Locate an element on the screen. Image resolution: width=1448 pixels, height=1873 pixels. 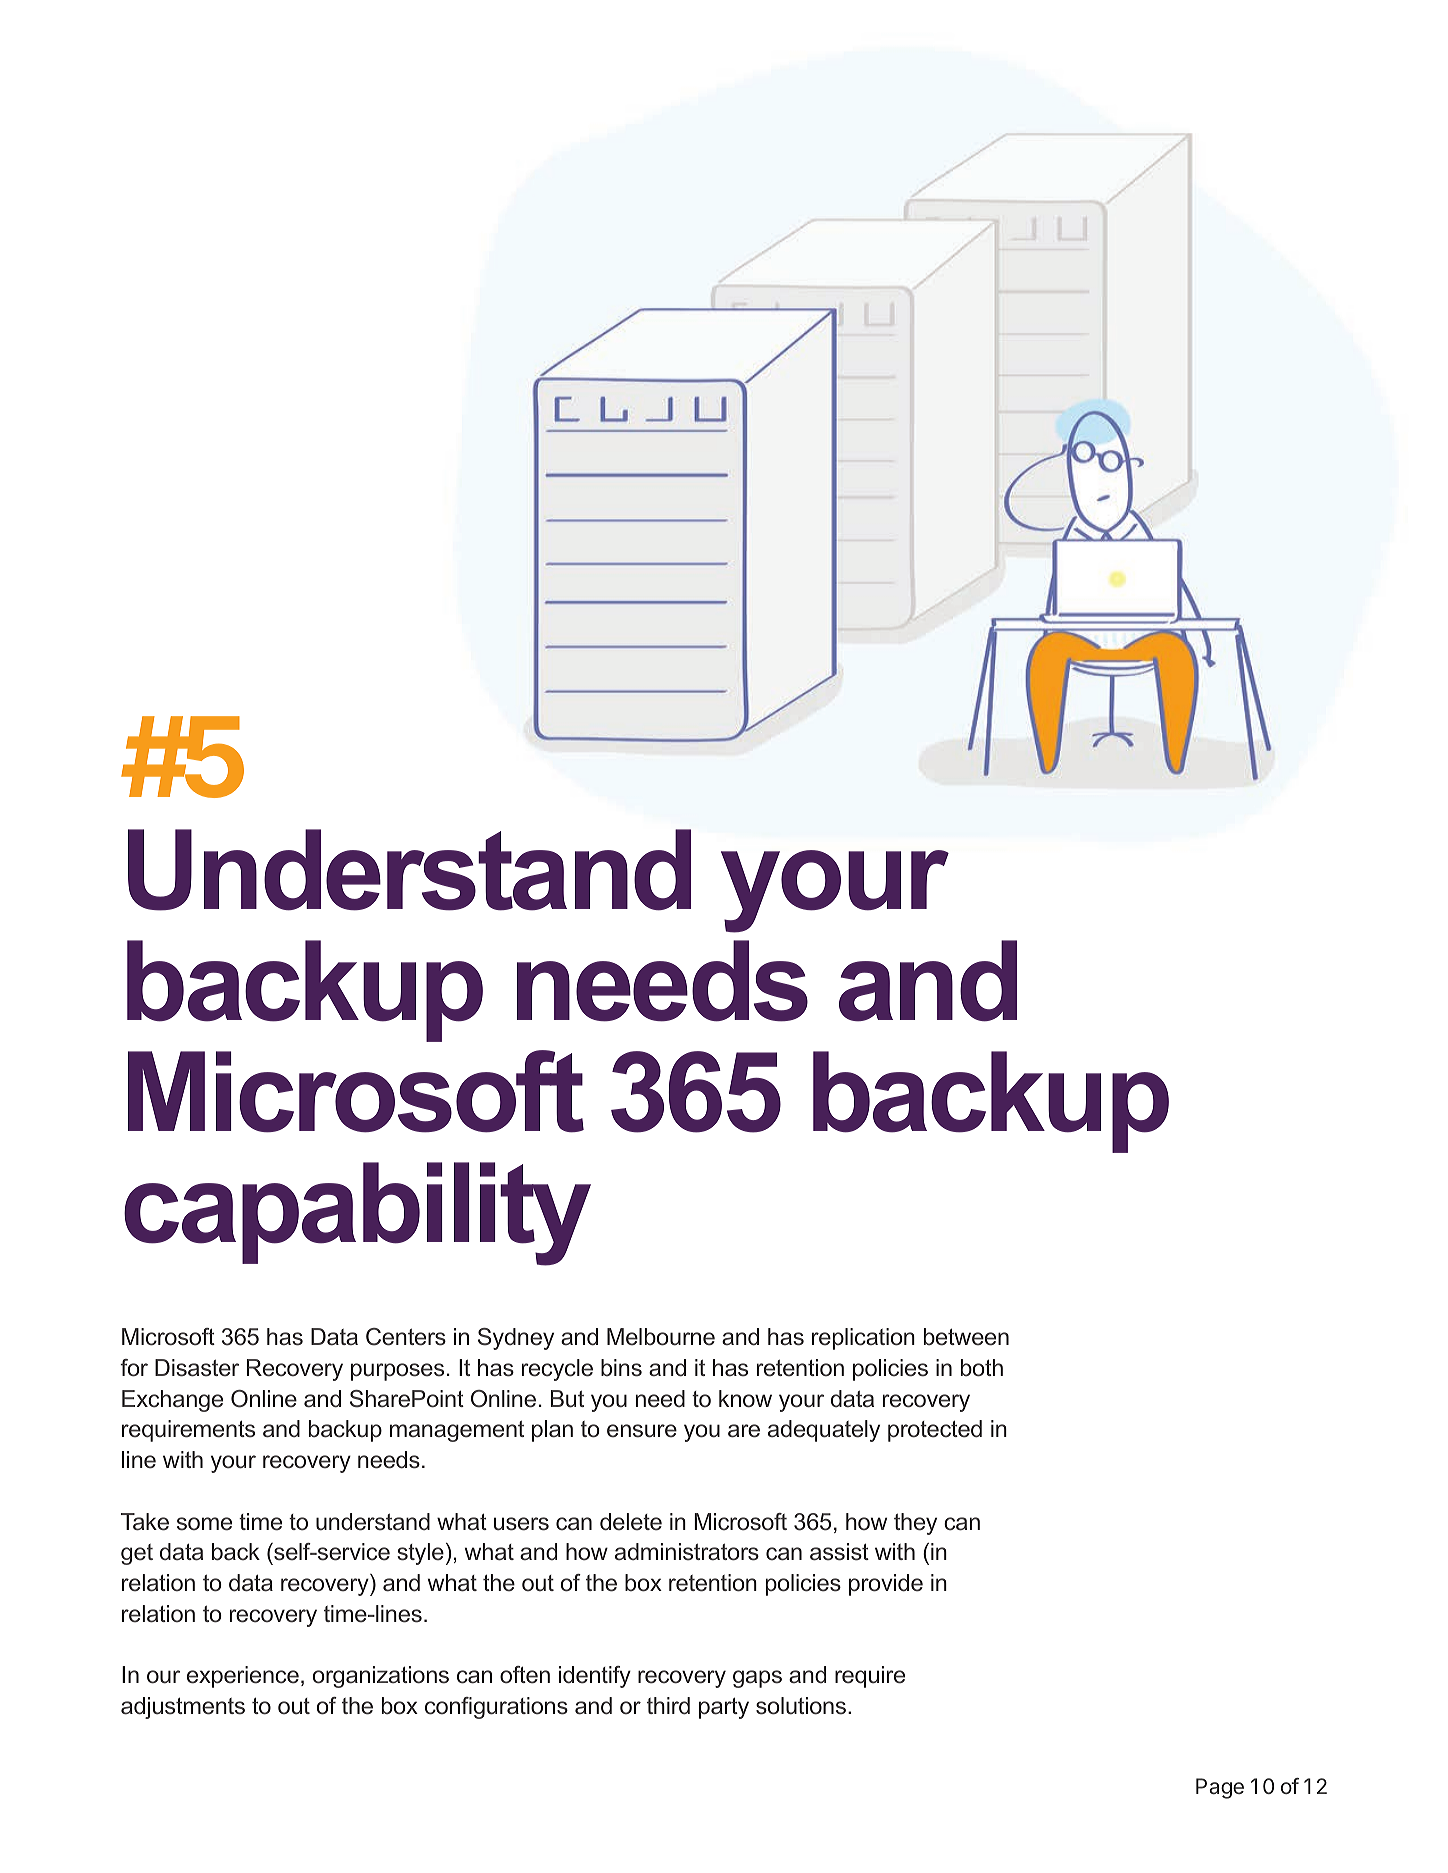
they is located at coordinates (915, 1524).
